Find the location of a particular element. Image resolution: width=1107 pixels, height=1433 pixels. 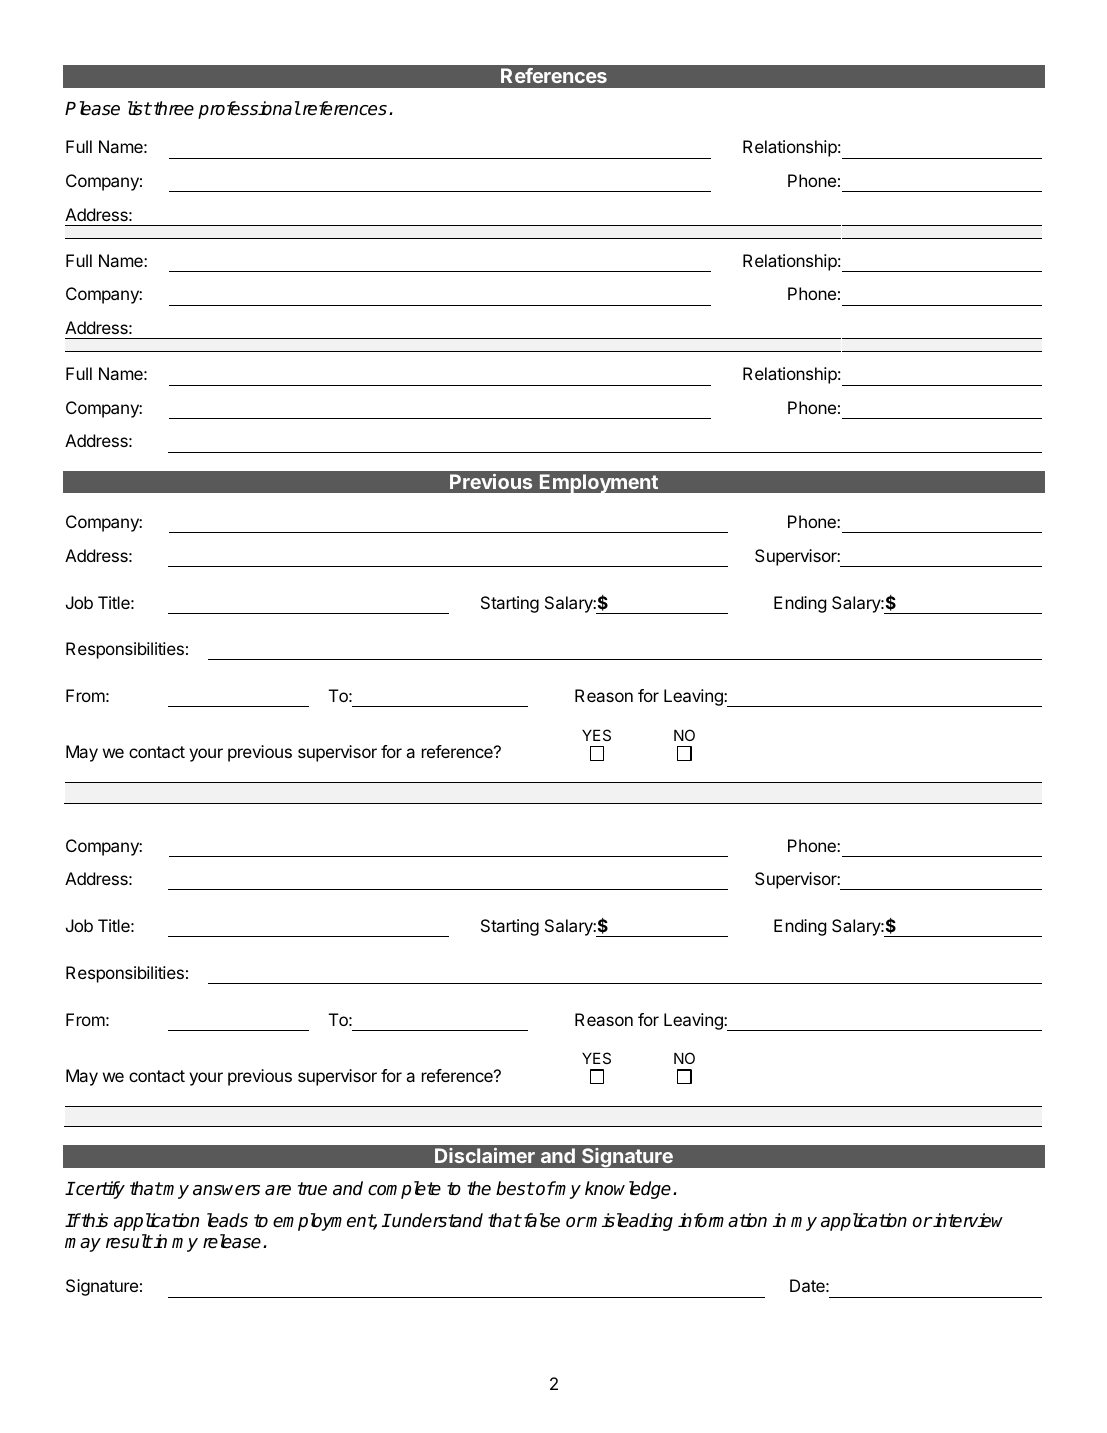

Please is located at coordinates (92, 108).
